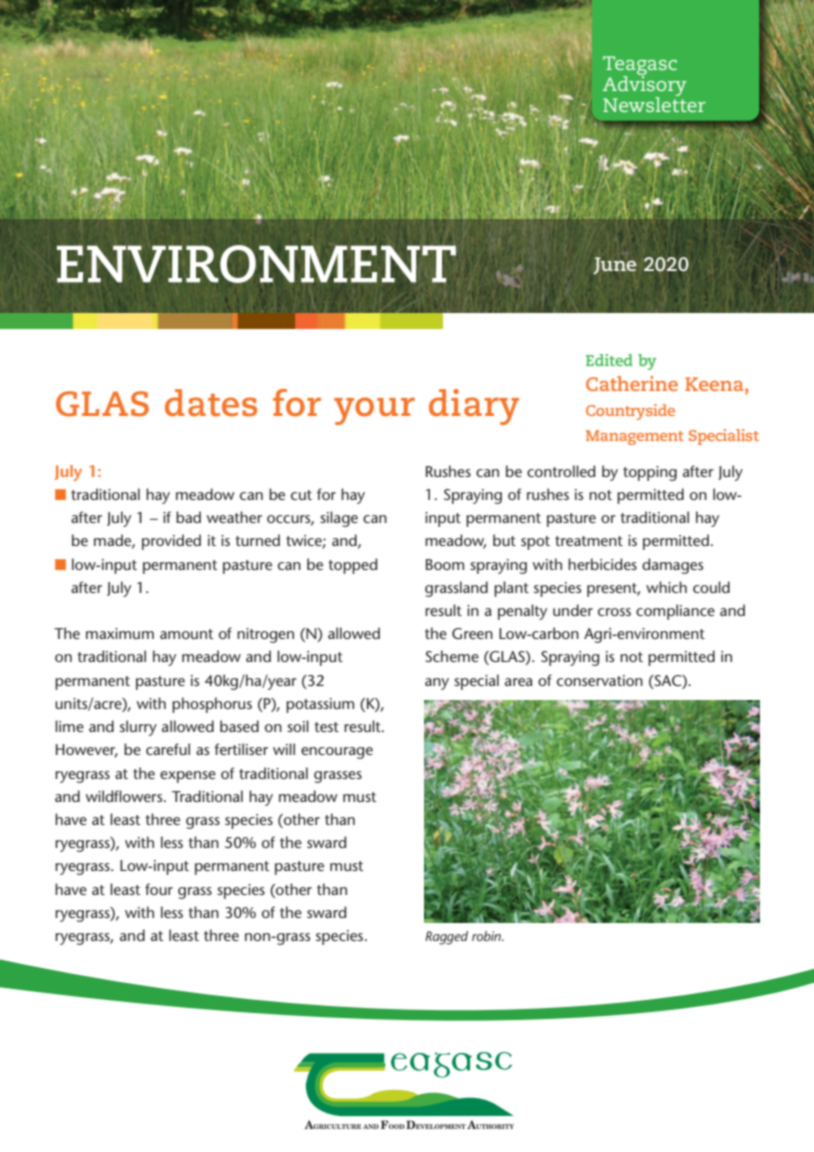 This page has width=814, height=1152. I want to click on maximum, so click(120, 633).
